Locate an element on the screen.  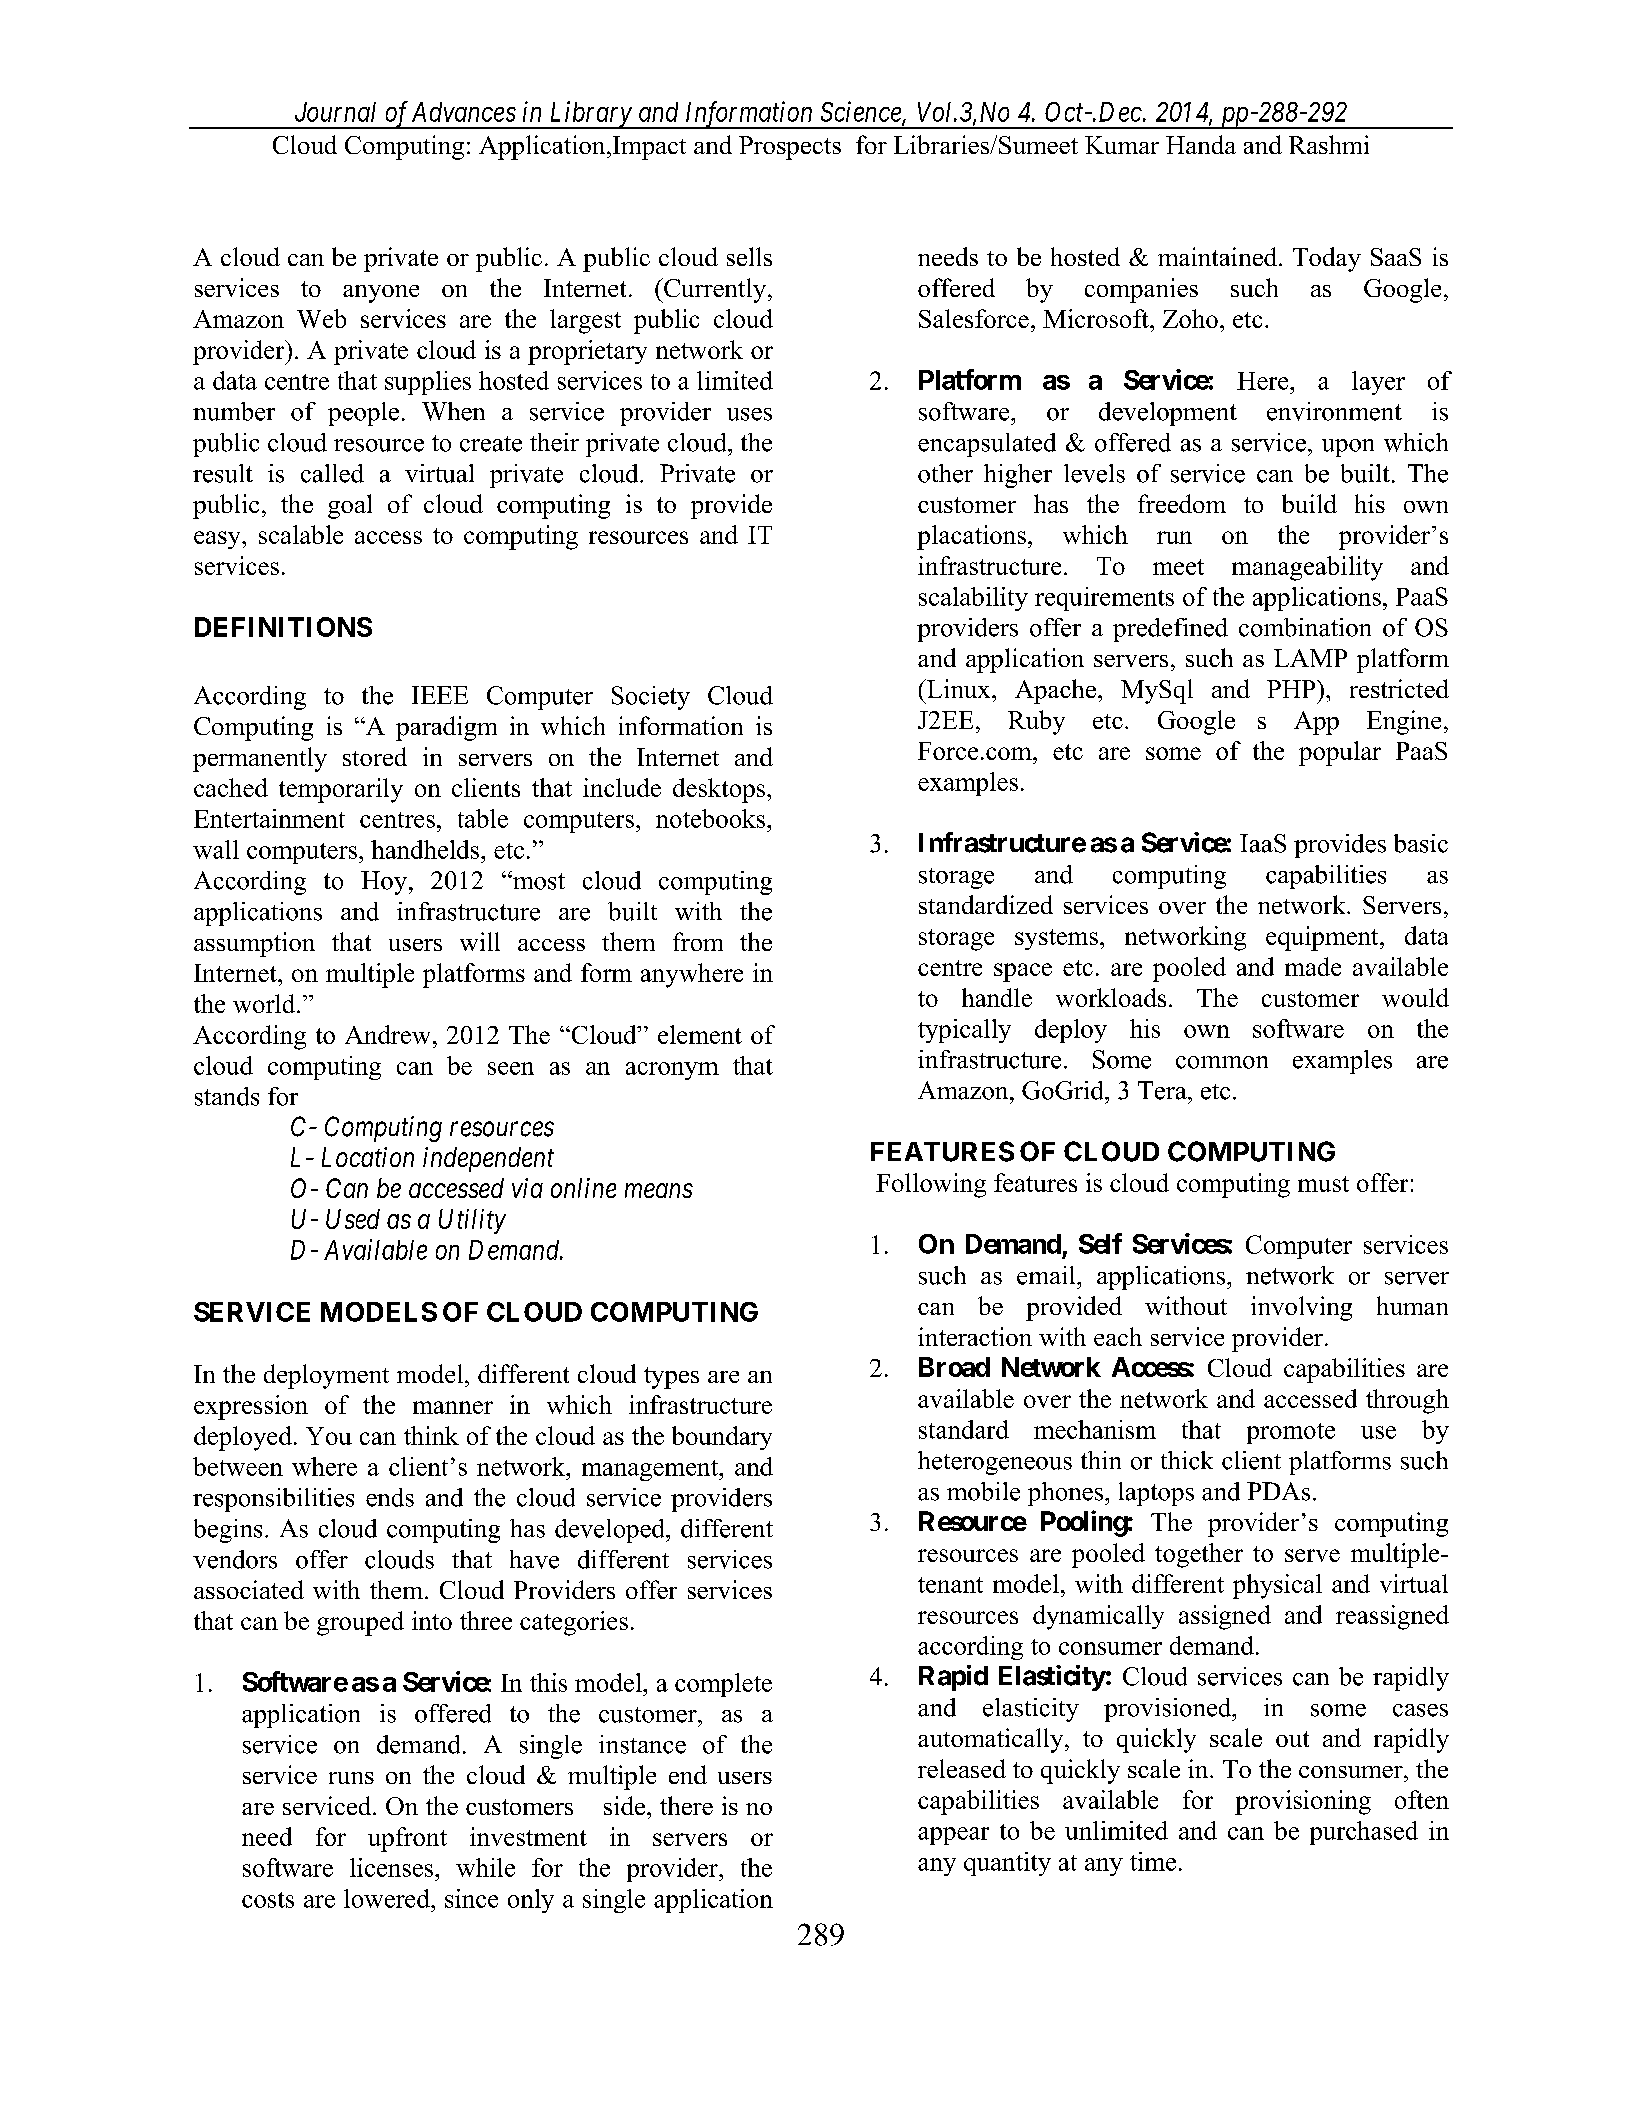
stored is located at coordinates (375, 756).
